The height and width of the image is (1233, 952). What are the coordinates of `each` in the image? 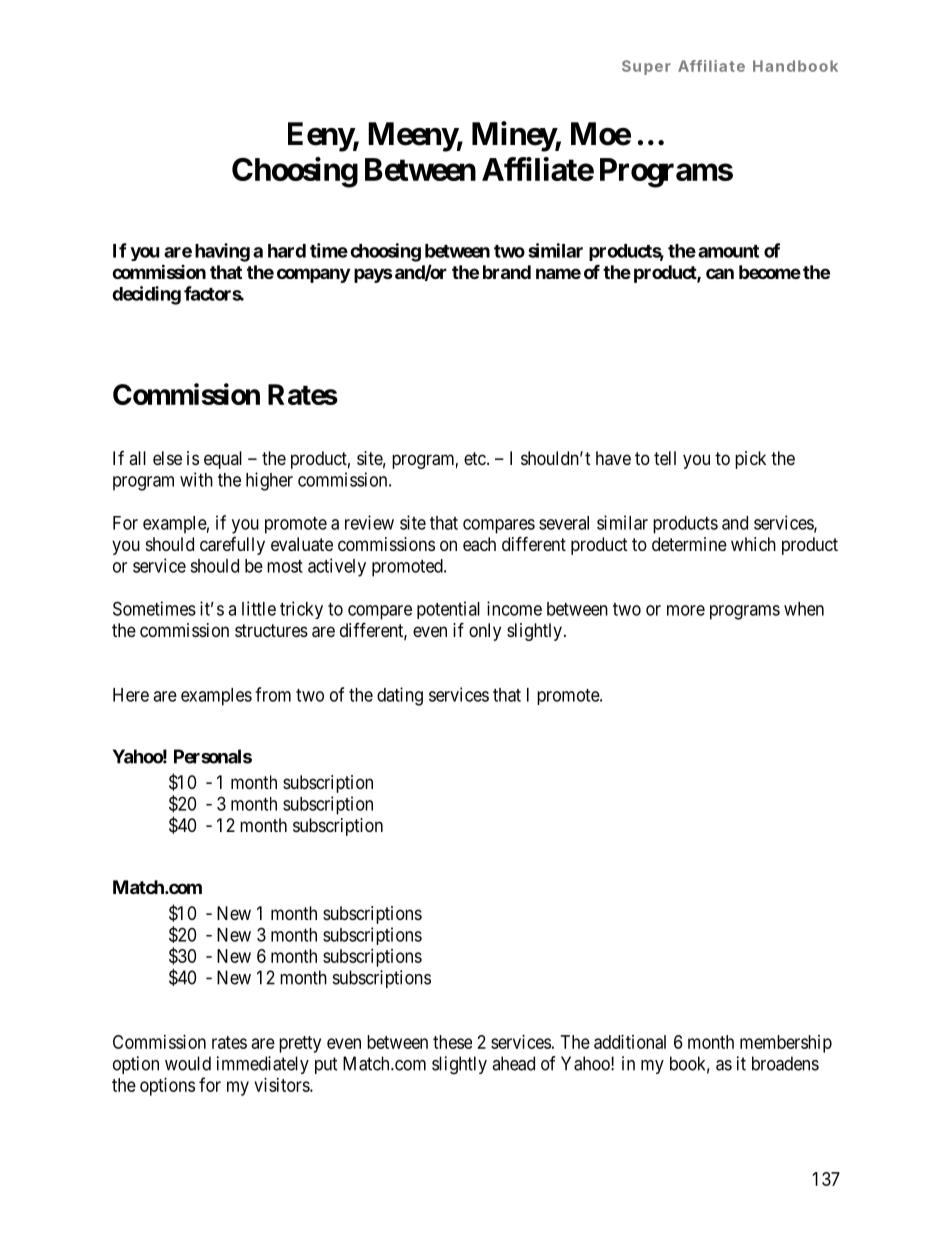 It's located at (479, 544).
